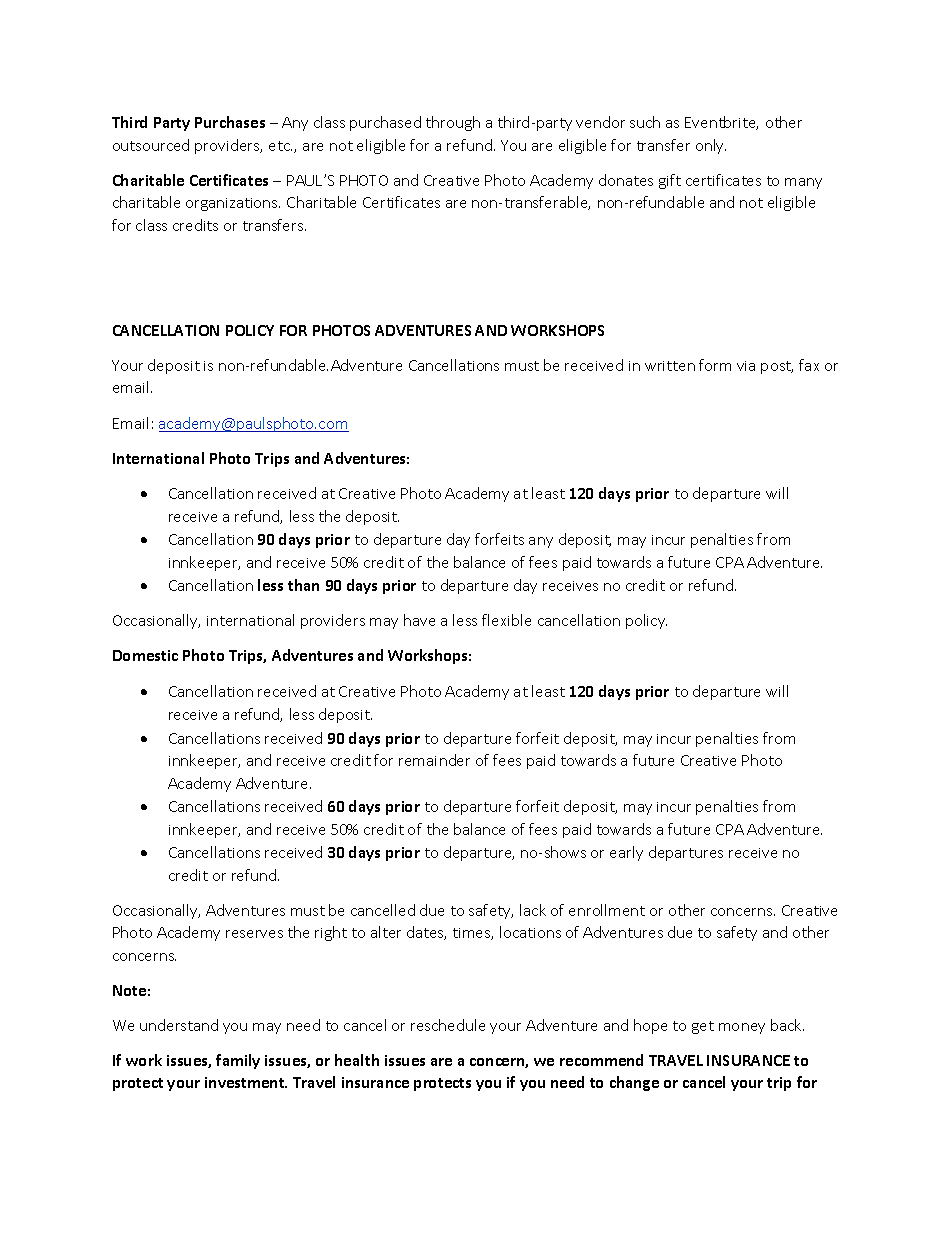 The height and width of the image is (1233, 952). What do you see at coordinates (238, 1061) in the image?
I see `family` at bounding box center [238, 1061].
